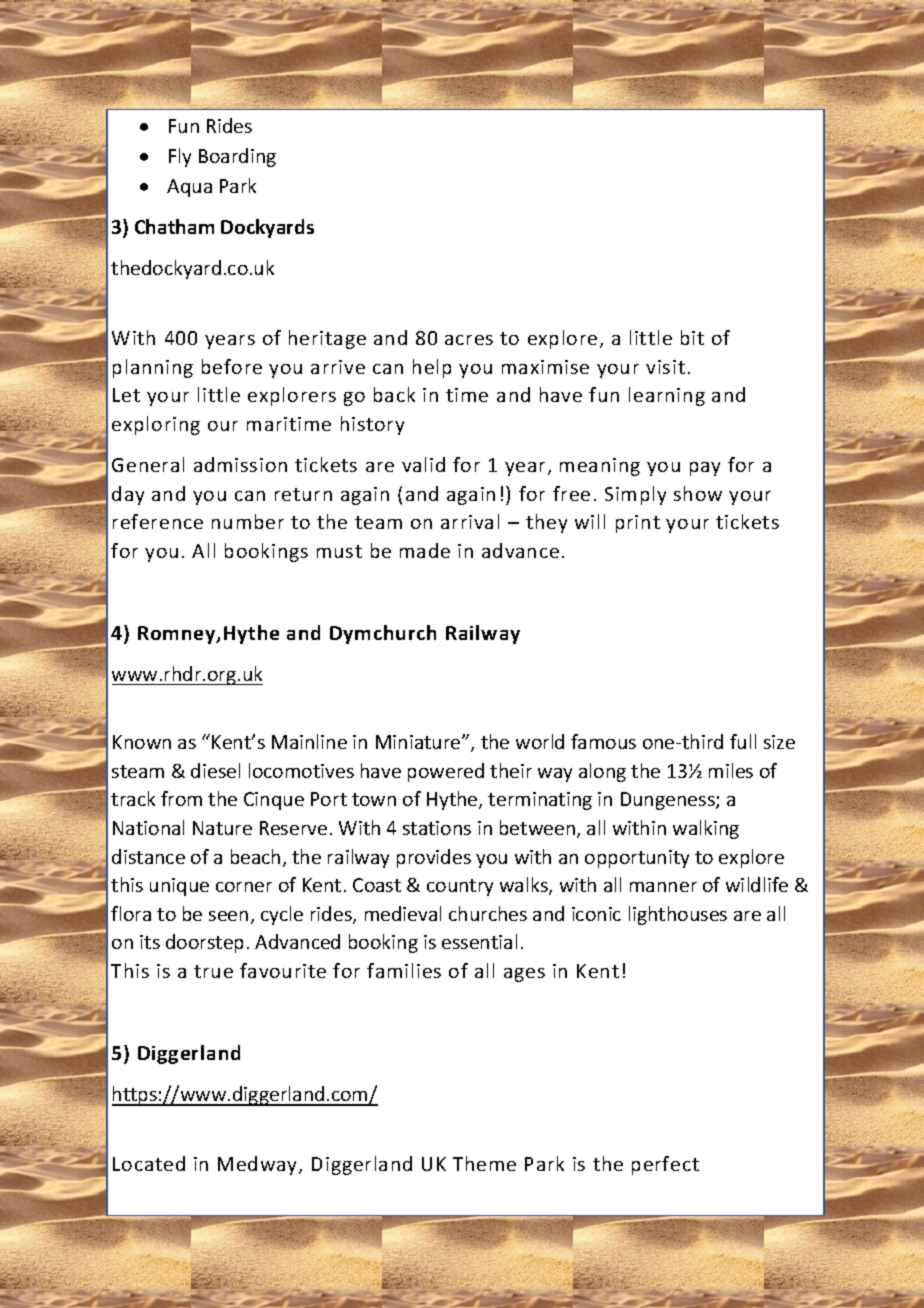 This image has height=1308, width=924. What do you see at coordinates (692, 337) in the image?
I see `bit` at bounding box center [692, 337].
